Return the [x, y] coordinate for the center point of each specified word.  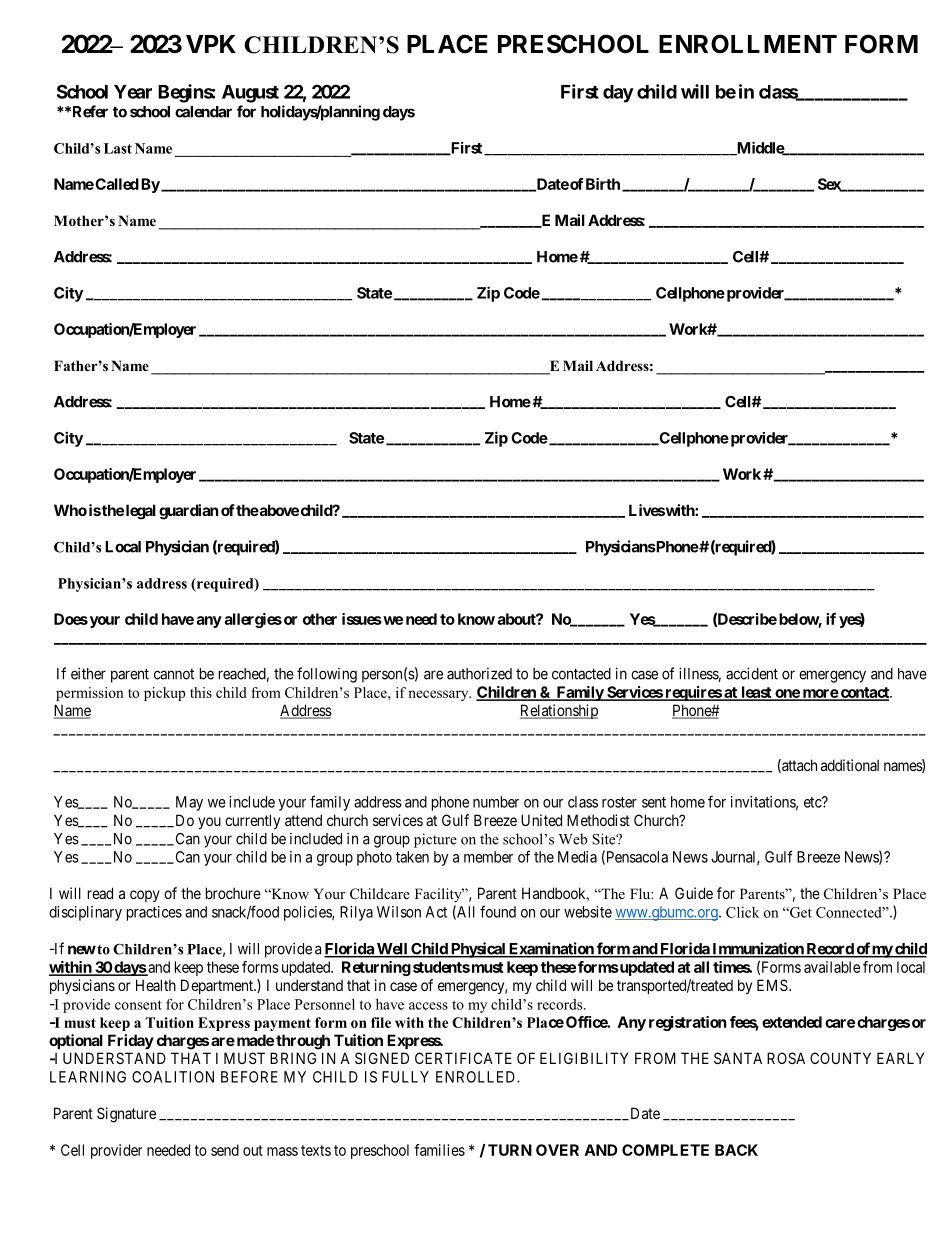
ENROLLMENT [748, 44]
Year [133, 92]
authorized [479, 674]
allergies [253, 620]
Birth [603, 184]
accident [752, 673]
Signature [126, 1115]
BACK [736, 1150]
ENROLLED [477, 1077]
